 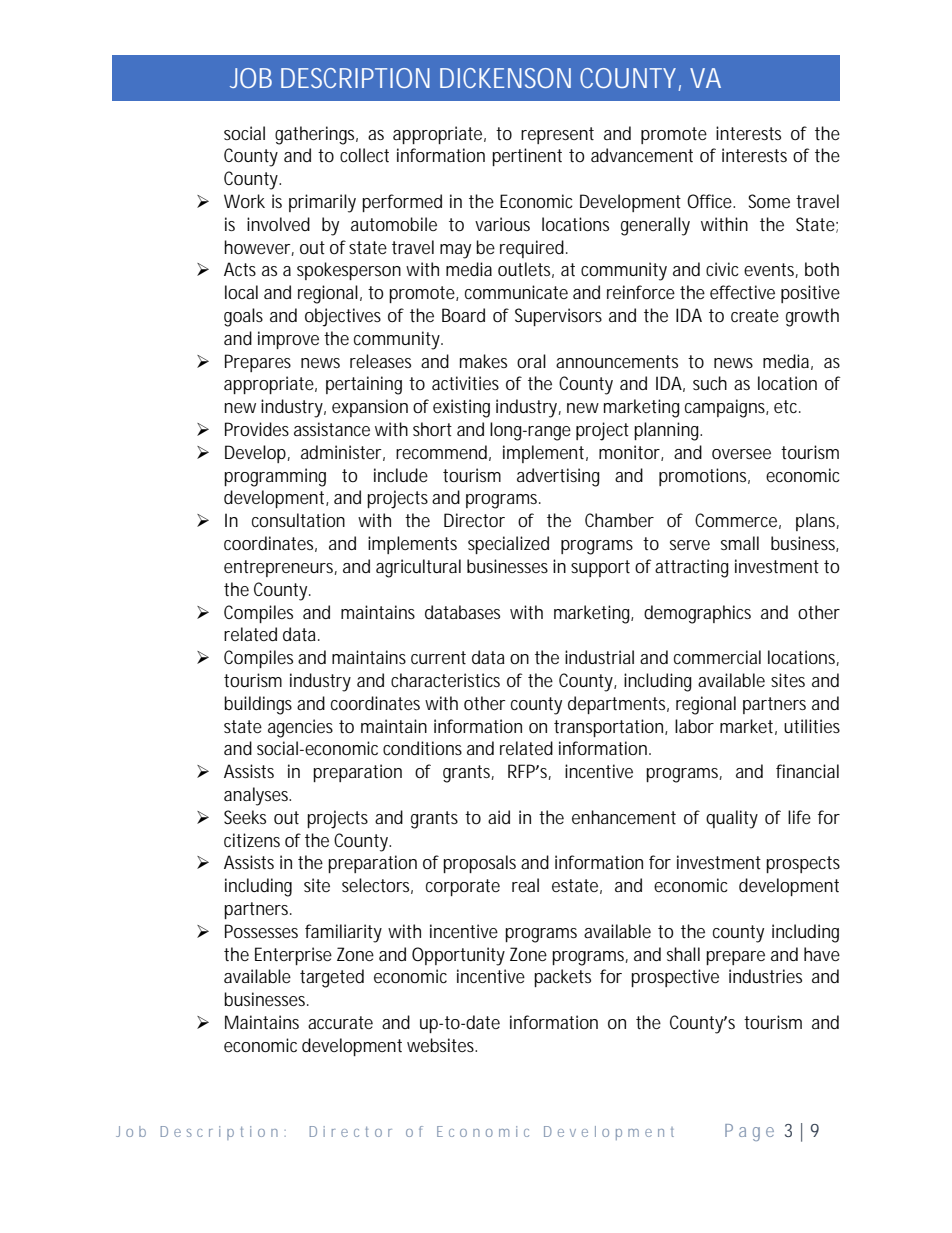 What do you see at coordinates (300, 728) in the screenshot?
I see `agencies` at bounding box center [300, 728].
